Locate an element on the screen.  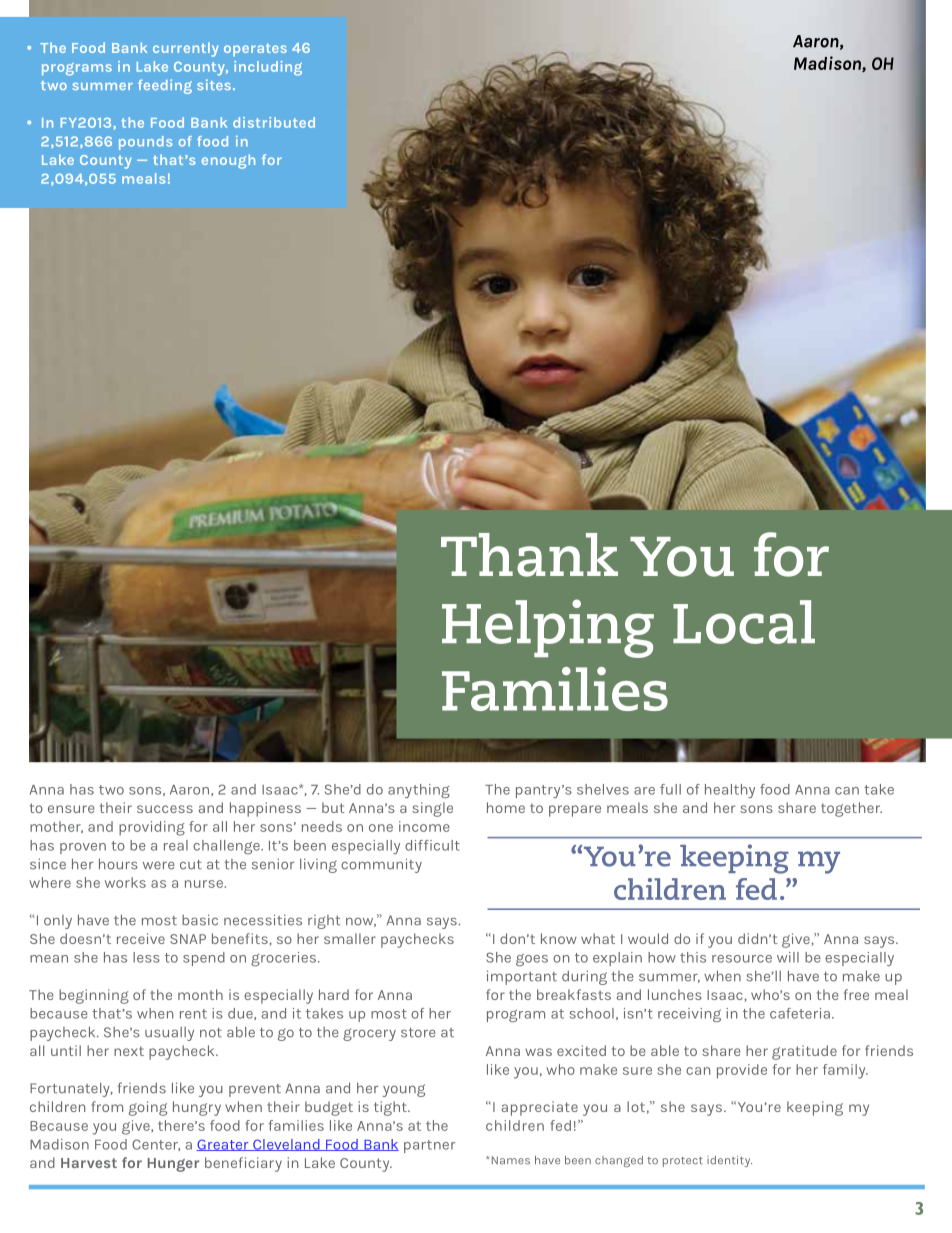
enough is located at coordinates (228, 161).
